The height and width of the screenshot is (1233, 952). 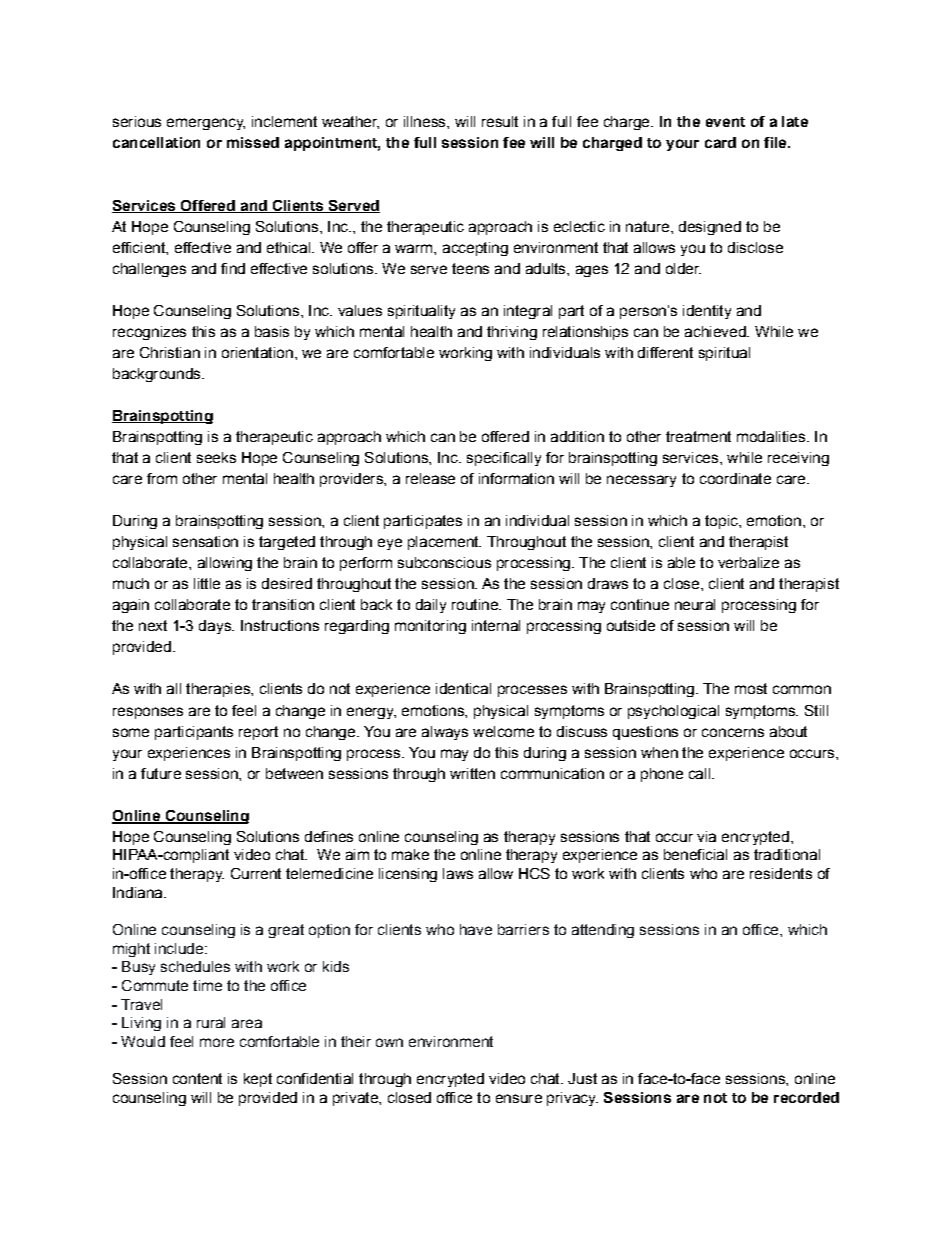 What do you see at coordinates (476, 604) in the screenshot?
I see `routine` at bounding box center [476, 604].
